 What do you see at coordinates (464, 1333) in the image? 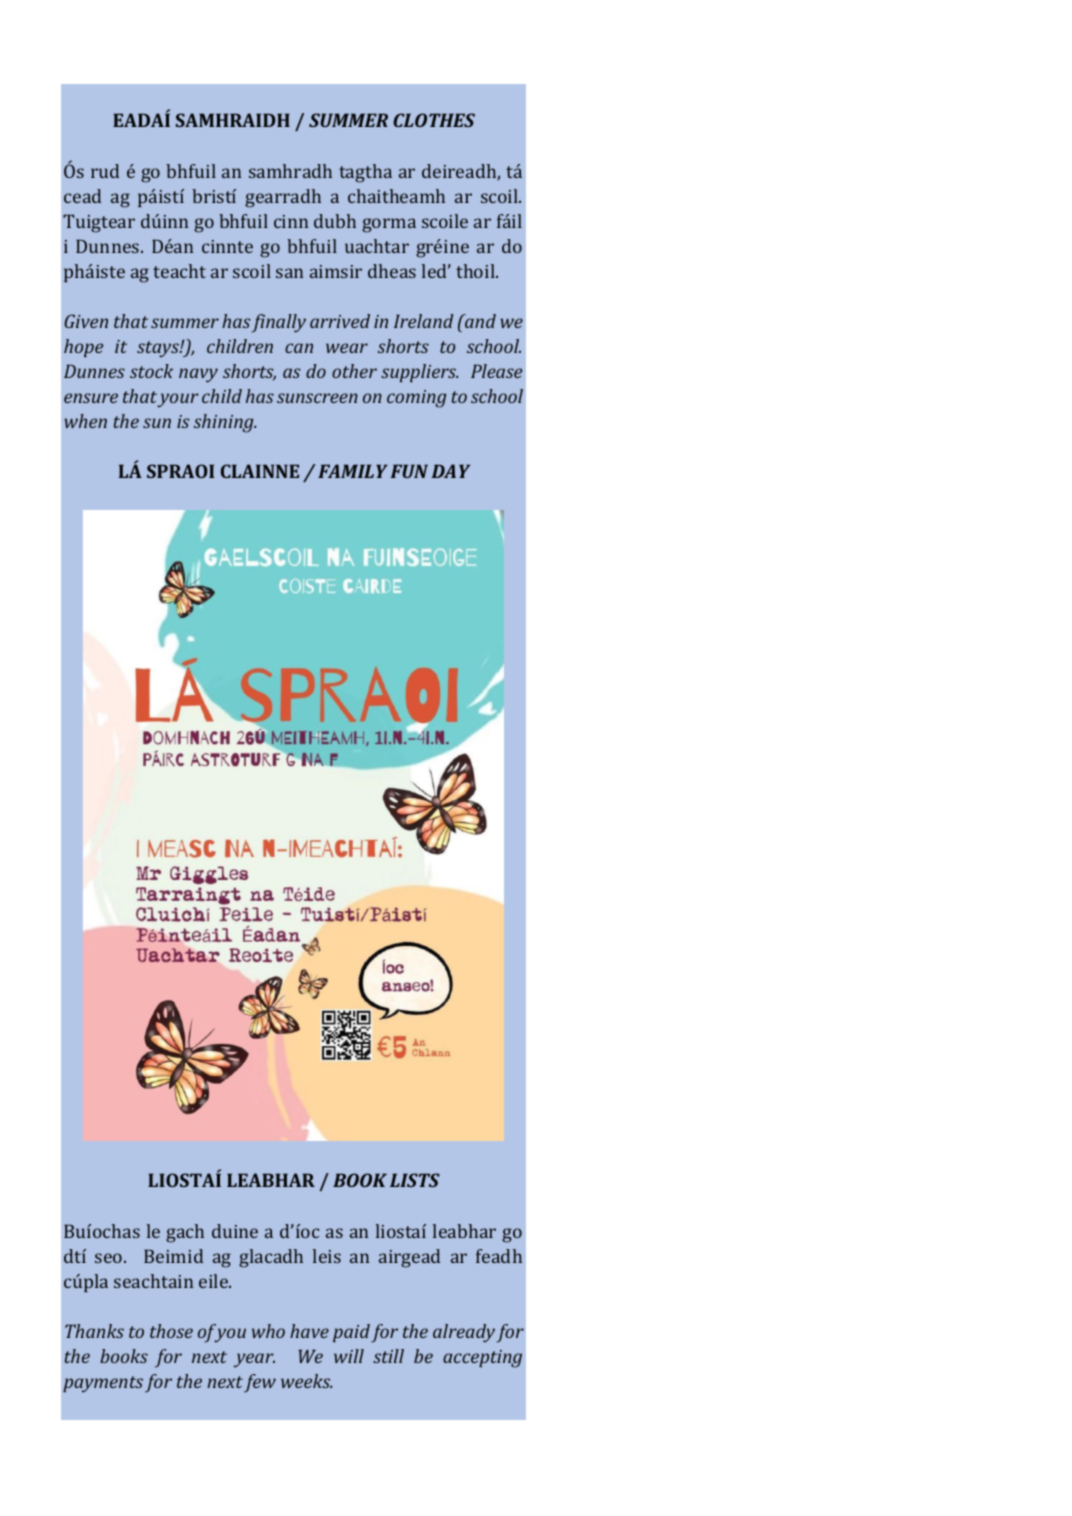
I see `already` at bounding box center [464, 1333].
